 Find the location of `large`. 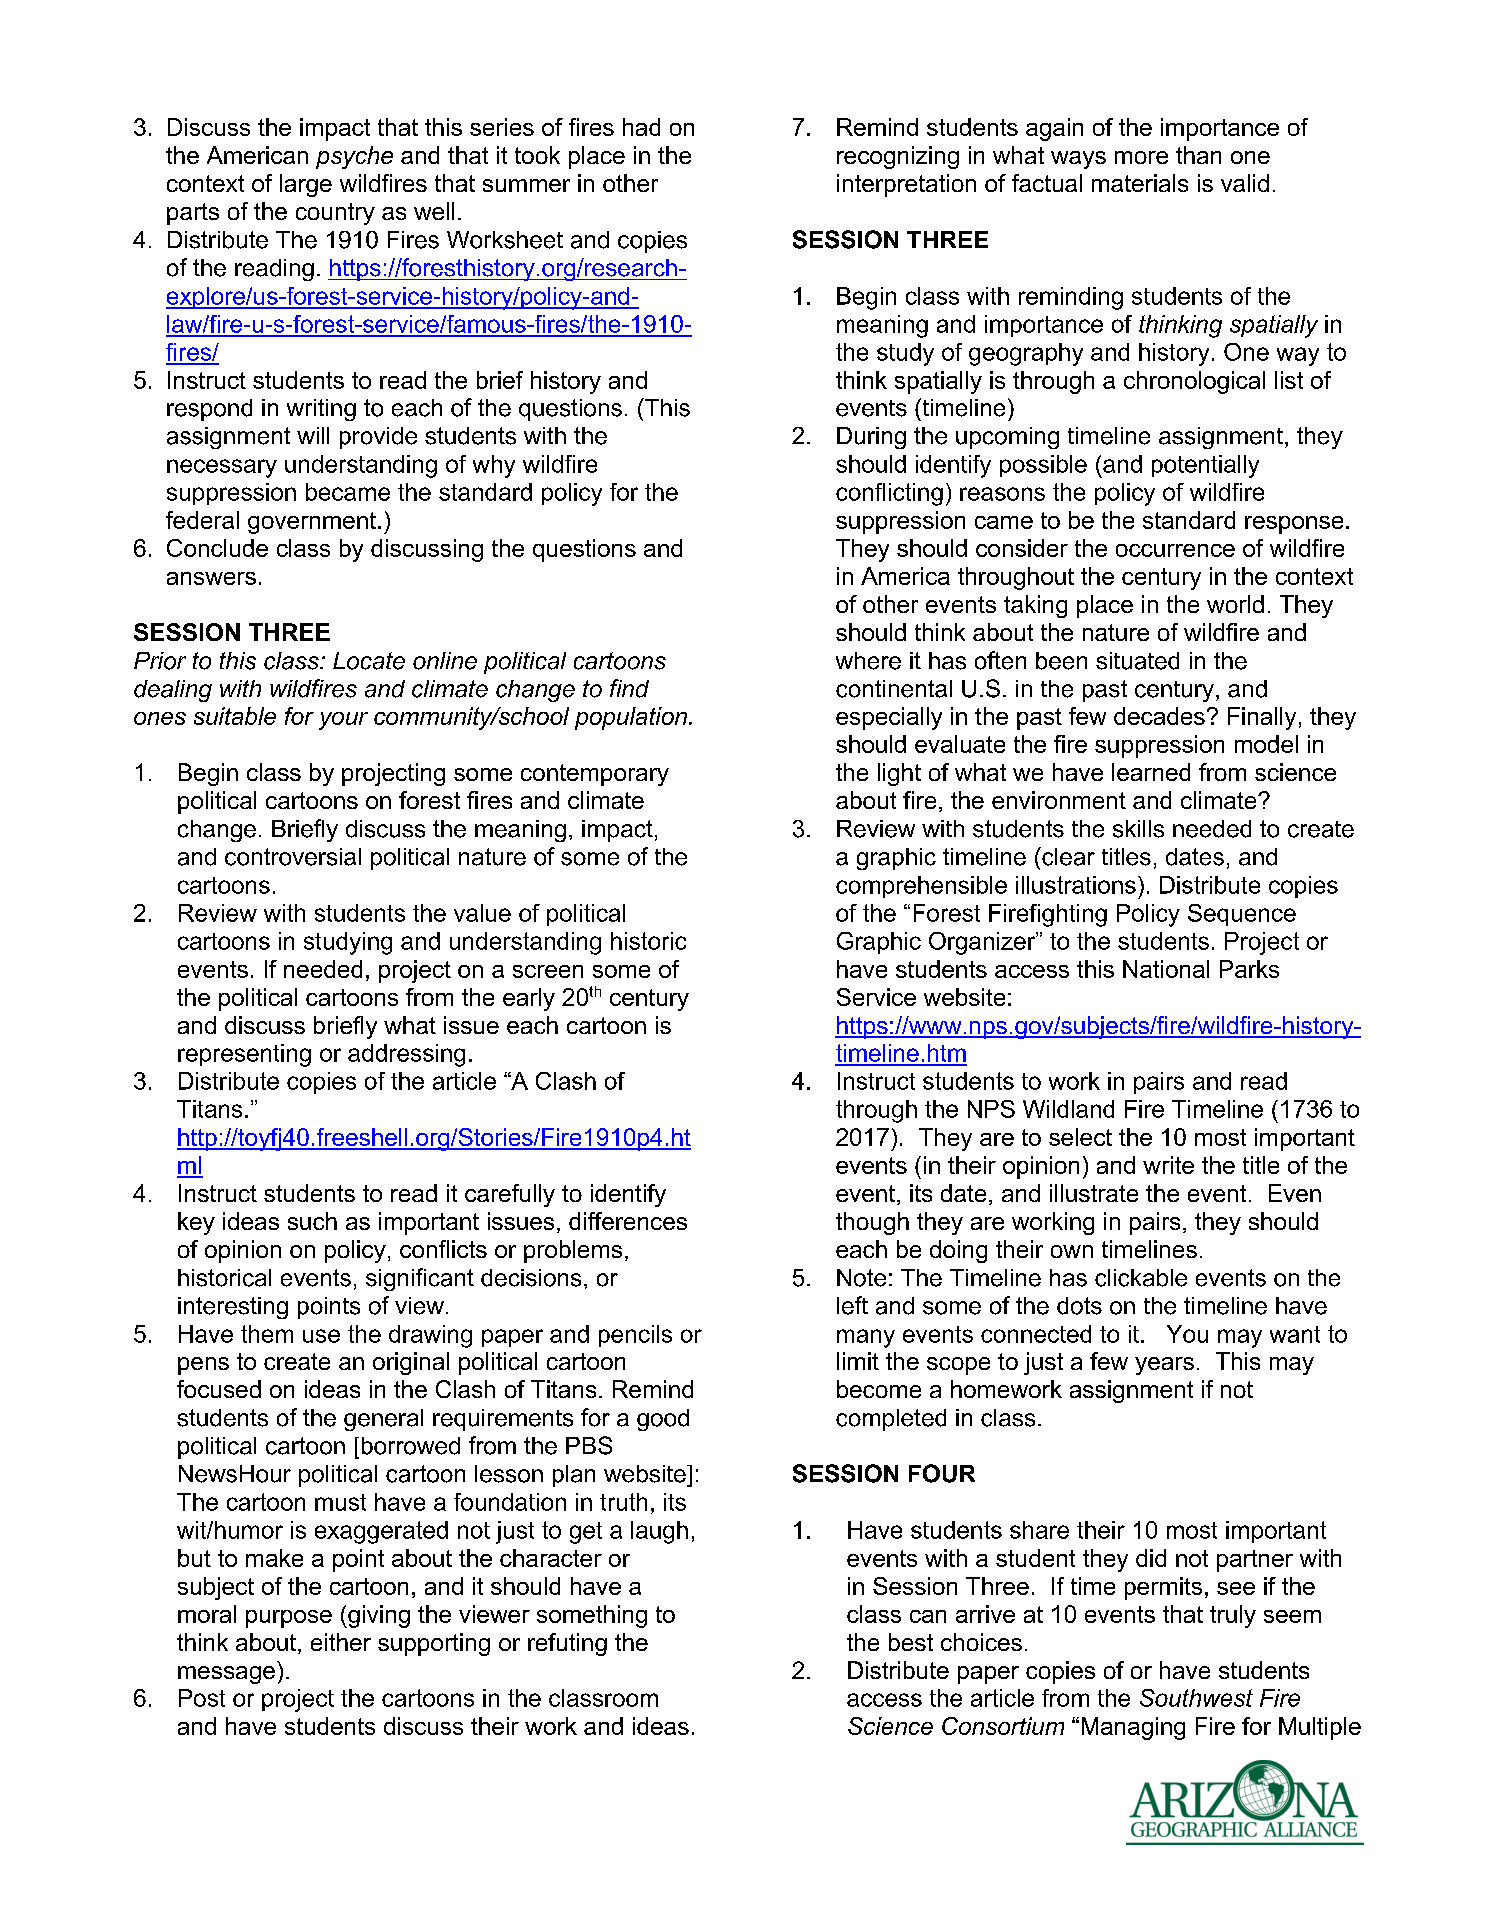

large is located at coordinates (306, 185).
